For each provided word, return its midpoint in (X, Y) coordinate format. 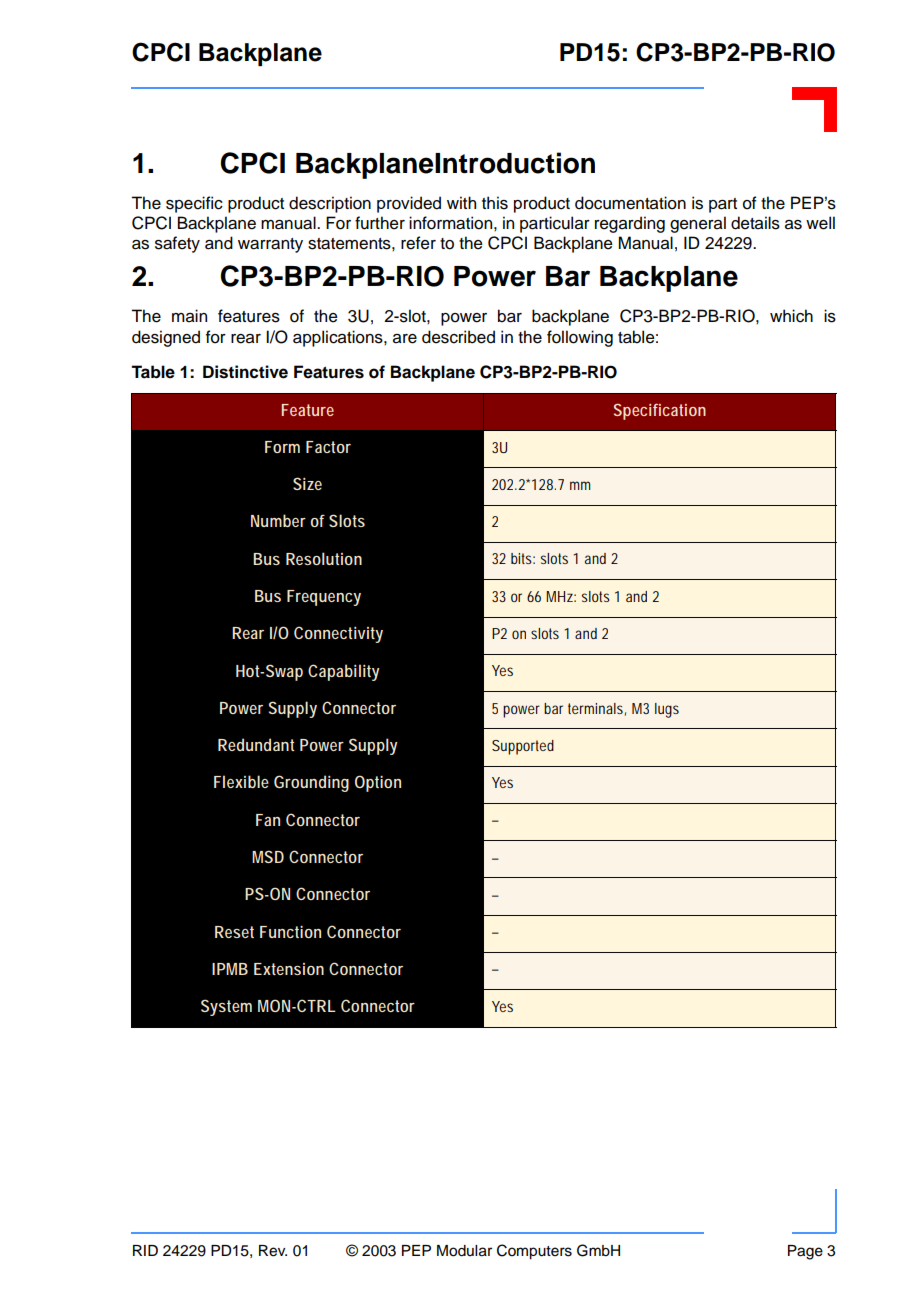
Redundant (256, 744)
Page (805, 1252)
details (755, 223)
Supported (523, 747)
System (226, 1007)
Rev (273, 1251)
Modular (464, 1251)
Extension (289, 969)
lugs (667, 710)
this (495, 203)
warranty (270, 245)
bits (523, 558)
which (791, 316)
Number (278, 520)
